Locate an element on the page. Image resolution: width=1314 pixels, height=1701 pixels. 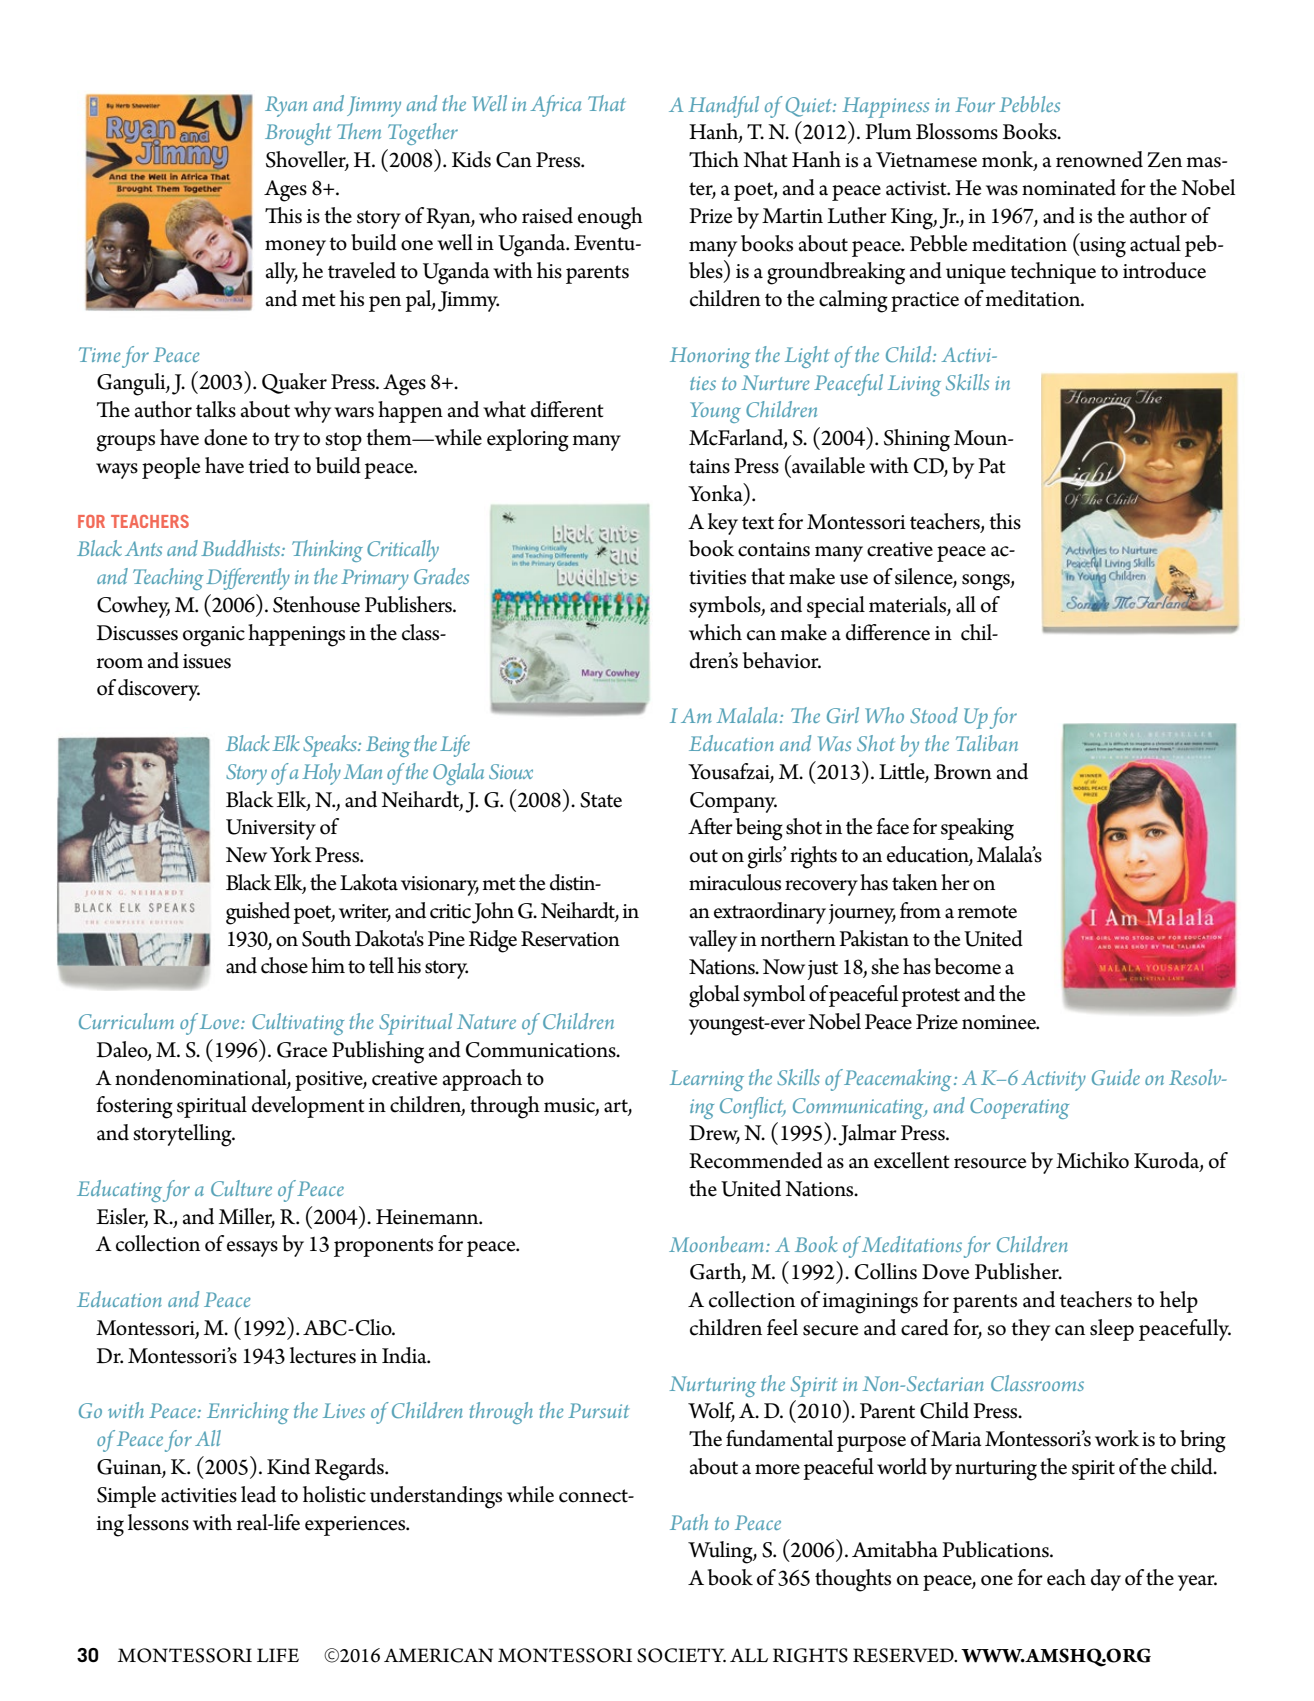
remote is located at coordinates (987, 912).
